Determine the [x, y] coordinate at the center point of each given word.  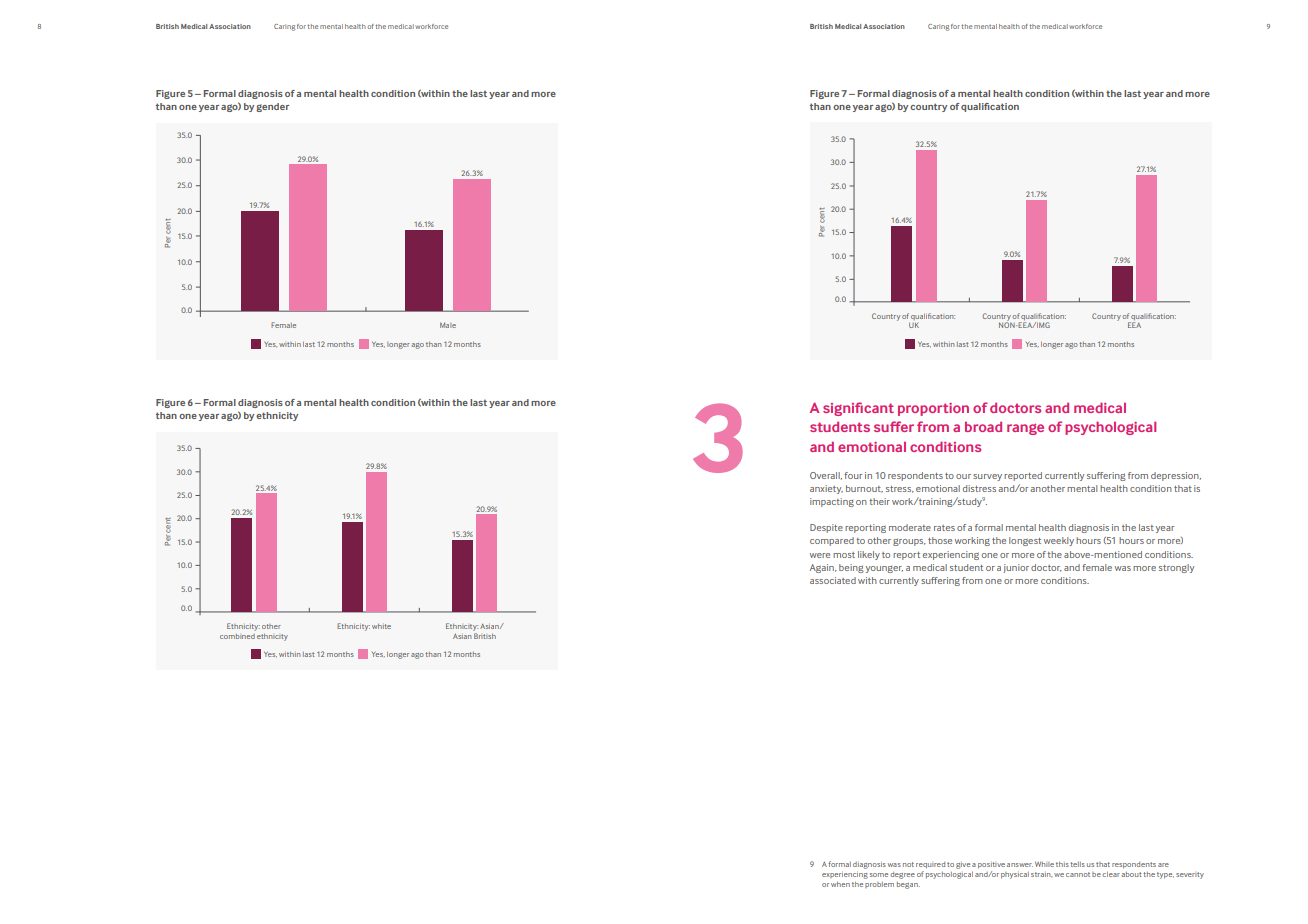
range [1025, 429]
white [381, 626]
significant [858, 409]
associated [833, 580]
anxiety [826, 489]
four [853, 475]
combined [237, 636]
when [840, 884]
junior [1016, 568]
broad [983, 427]
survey [987, 477]
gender [272, 107]
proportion [933, 409]
